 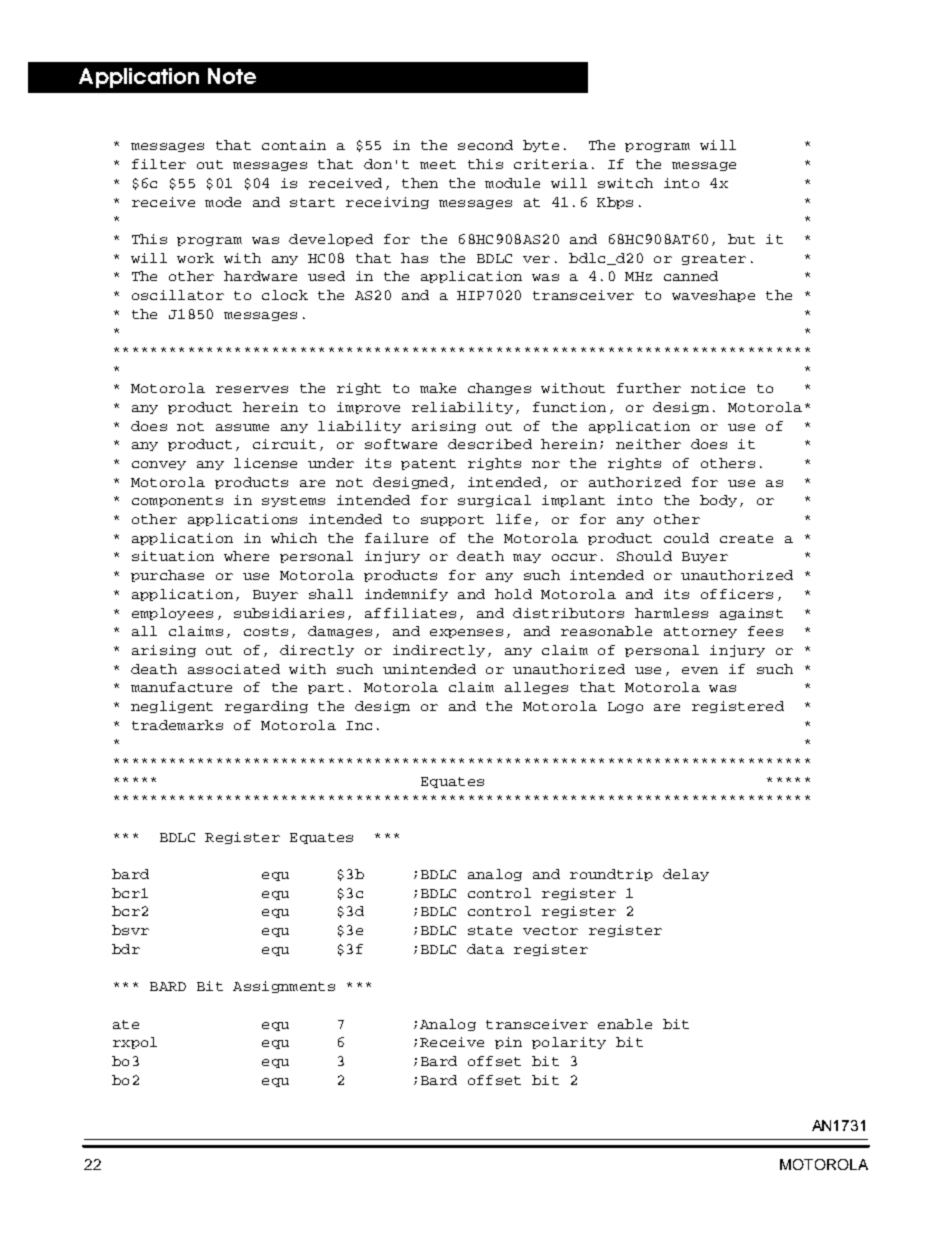 I want to click on enable, so click(x=625, y=1024).
